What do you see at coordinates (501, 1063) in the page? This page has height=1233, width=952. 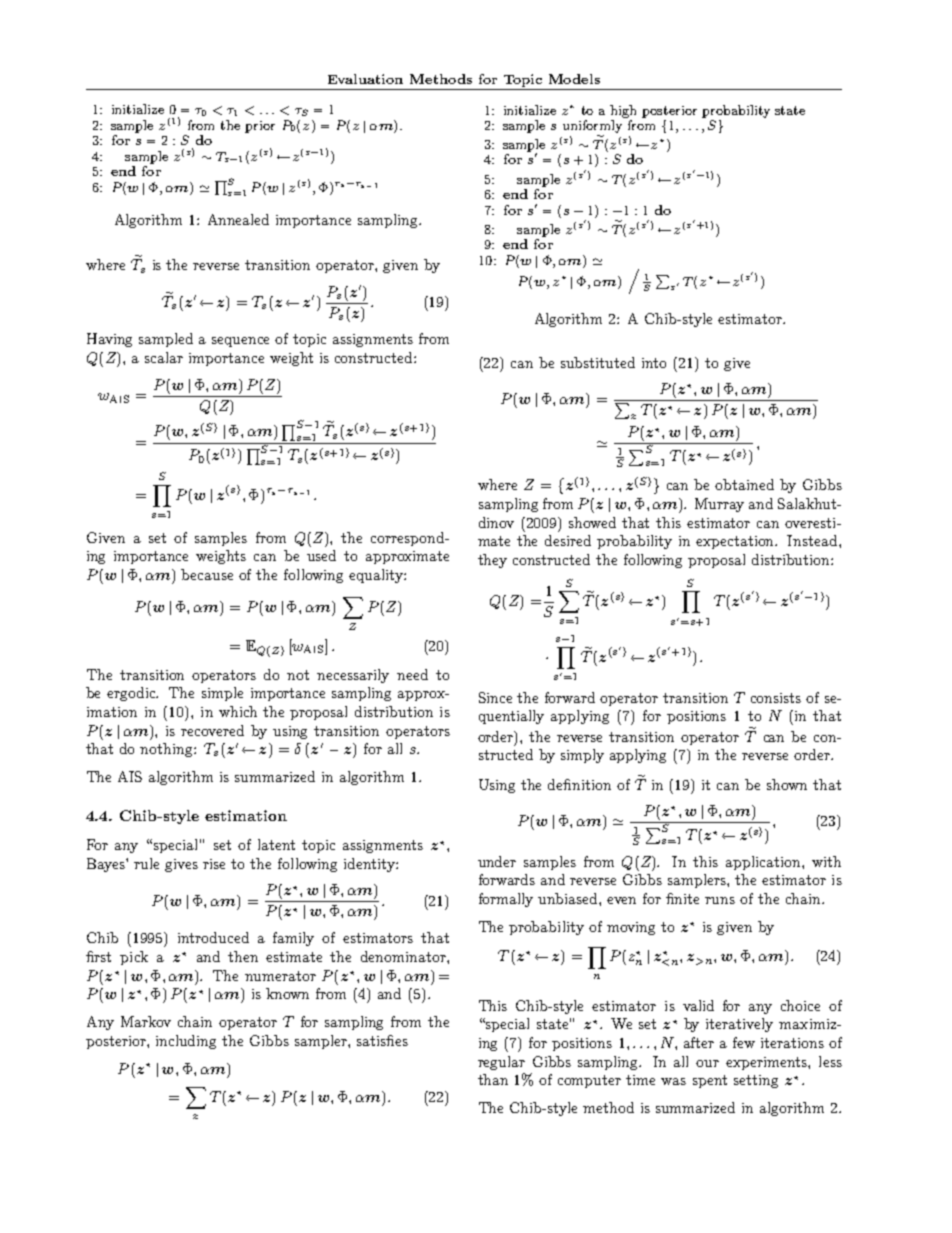 I see `regular` at bounding box center [501, 1063].
